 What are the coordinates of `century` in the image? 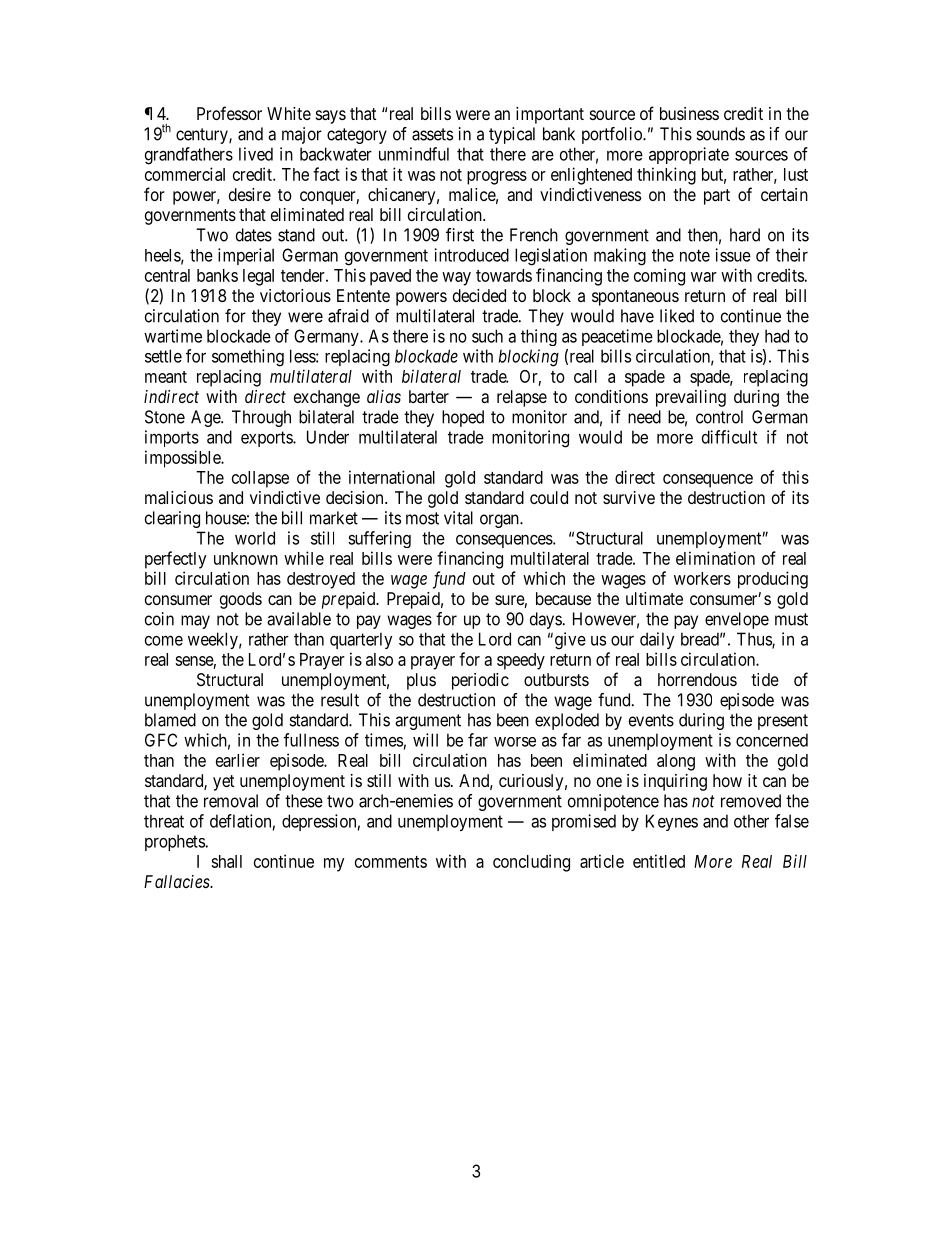 It's located at (203, 136).
